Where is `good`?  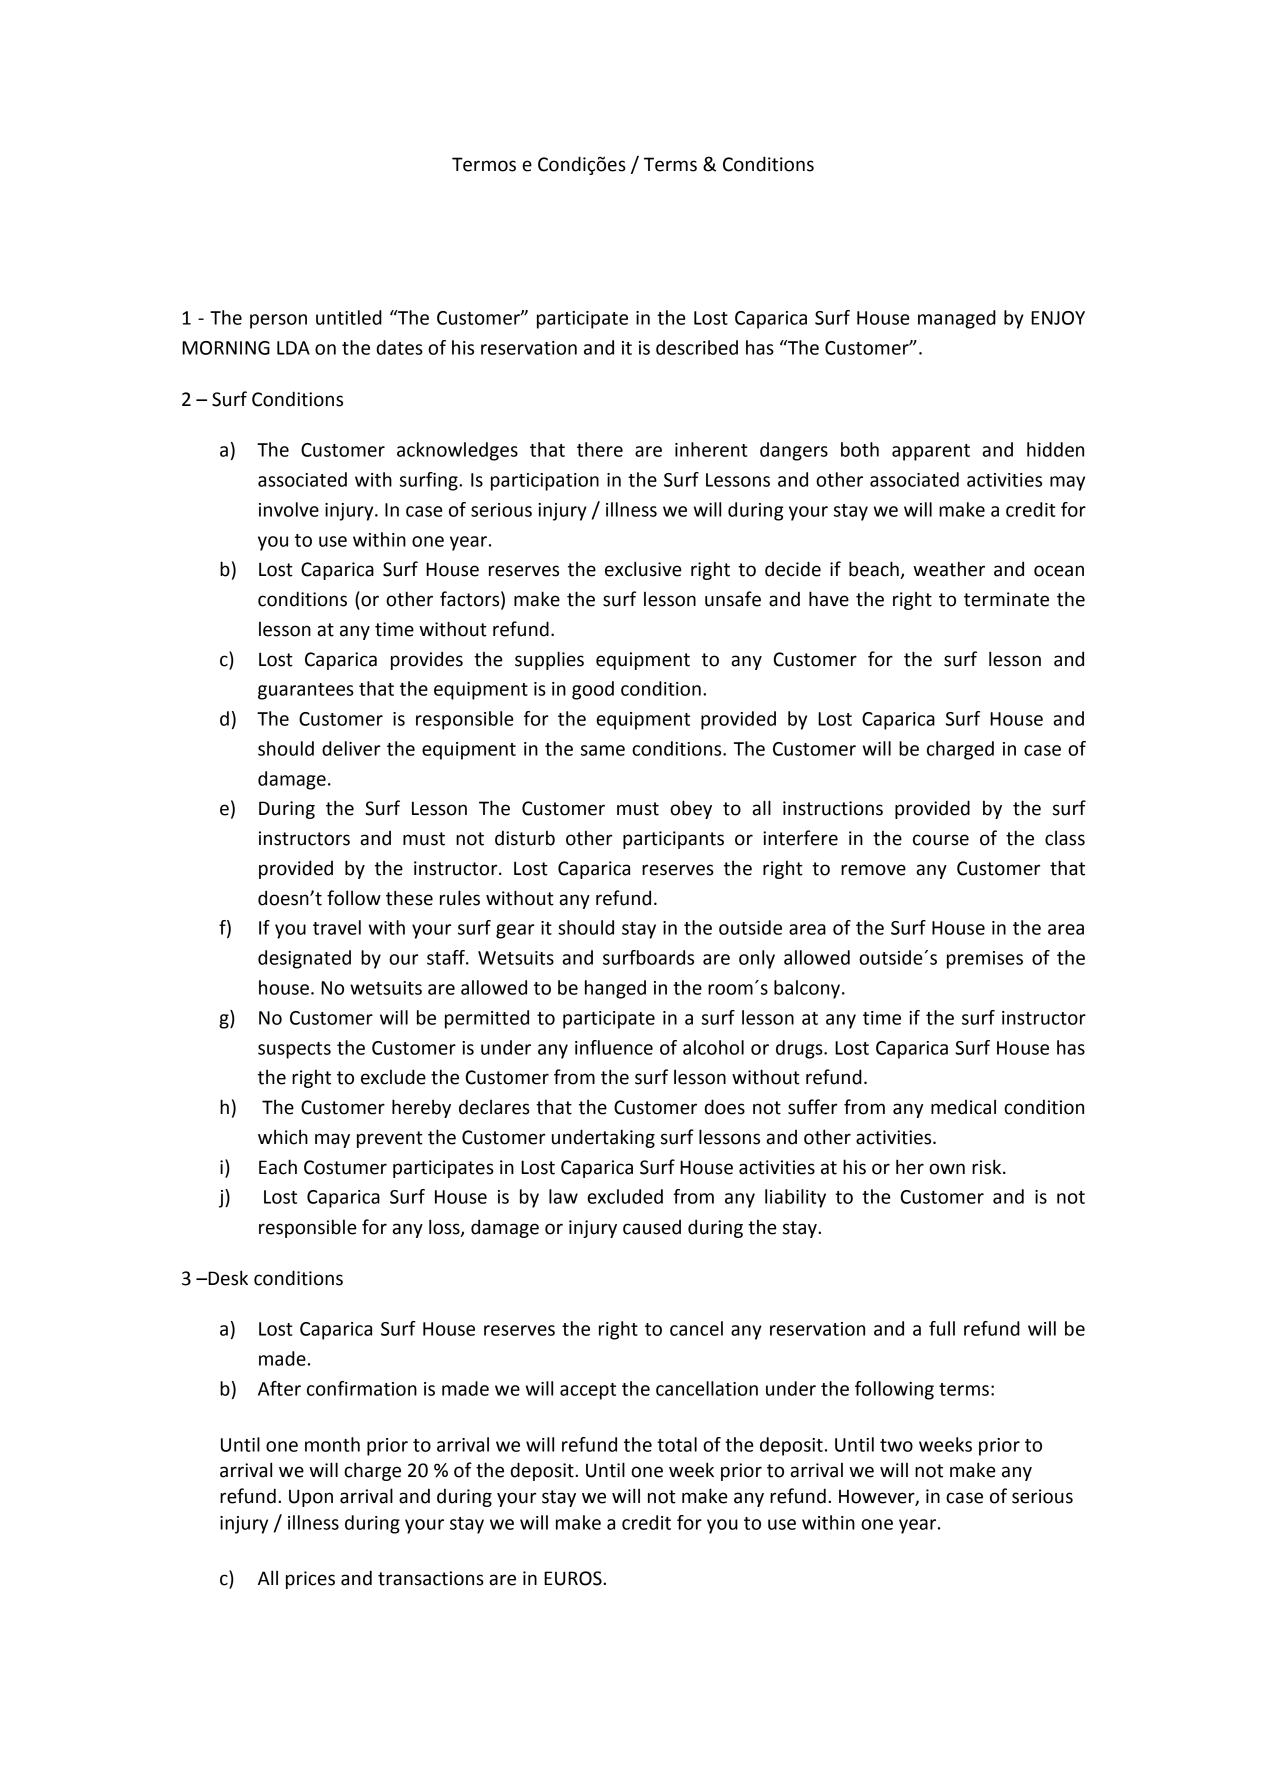
good is located at coordinates (593, 690).
